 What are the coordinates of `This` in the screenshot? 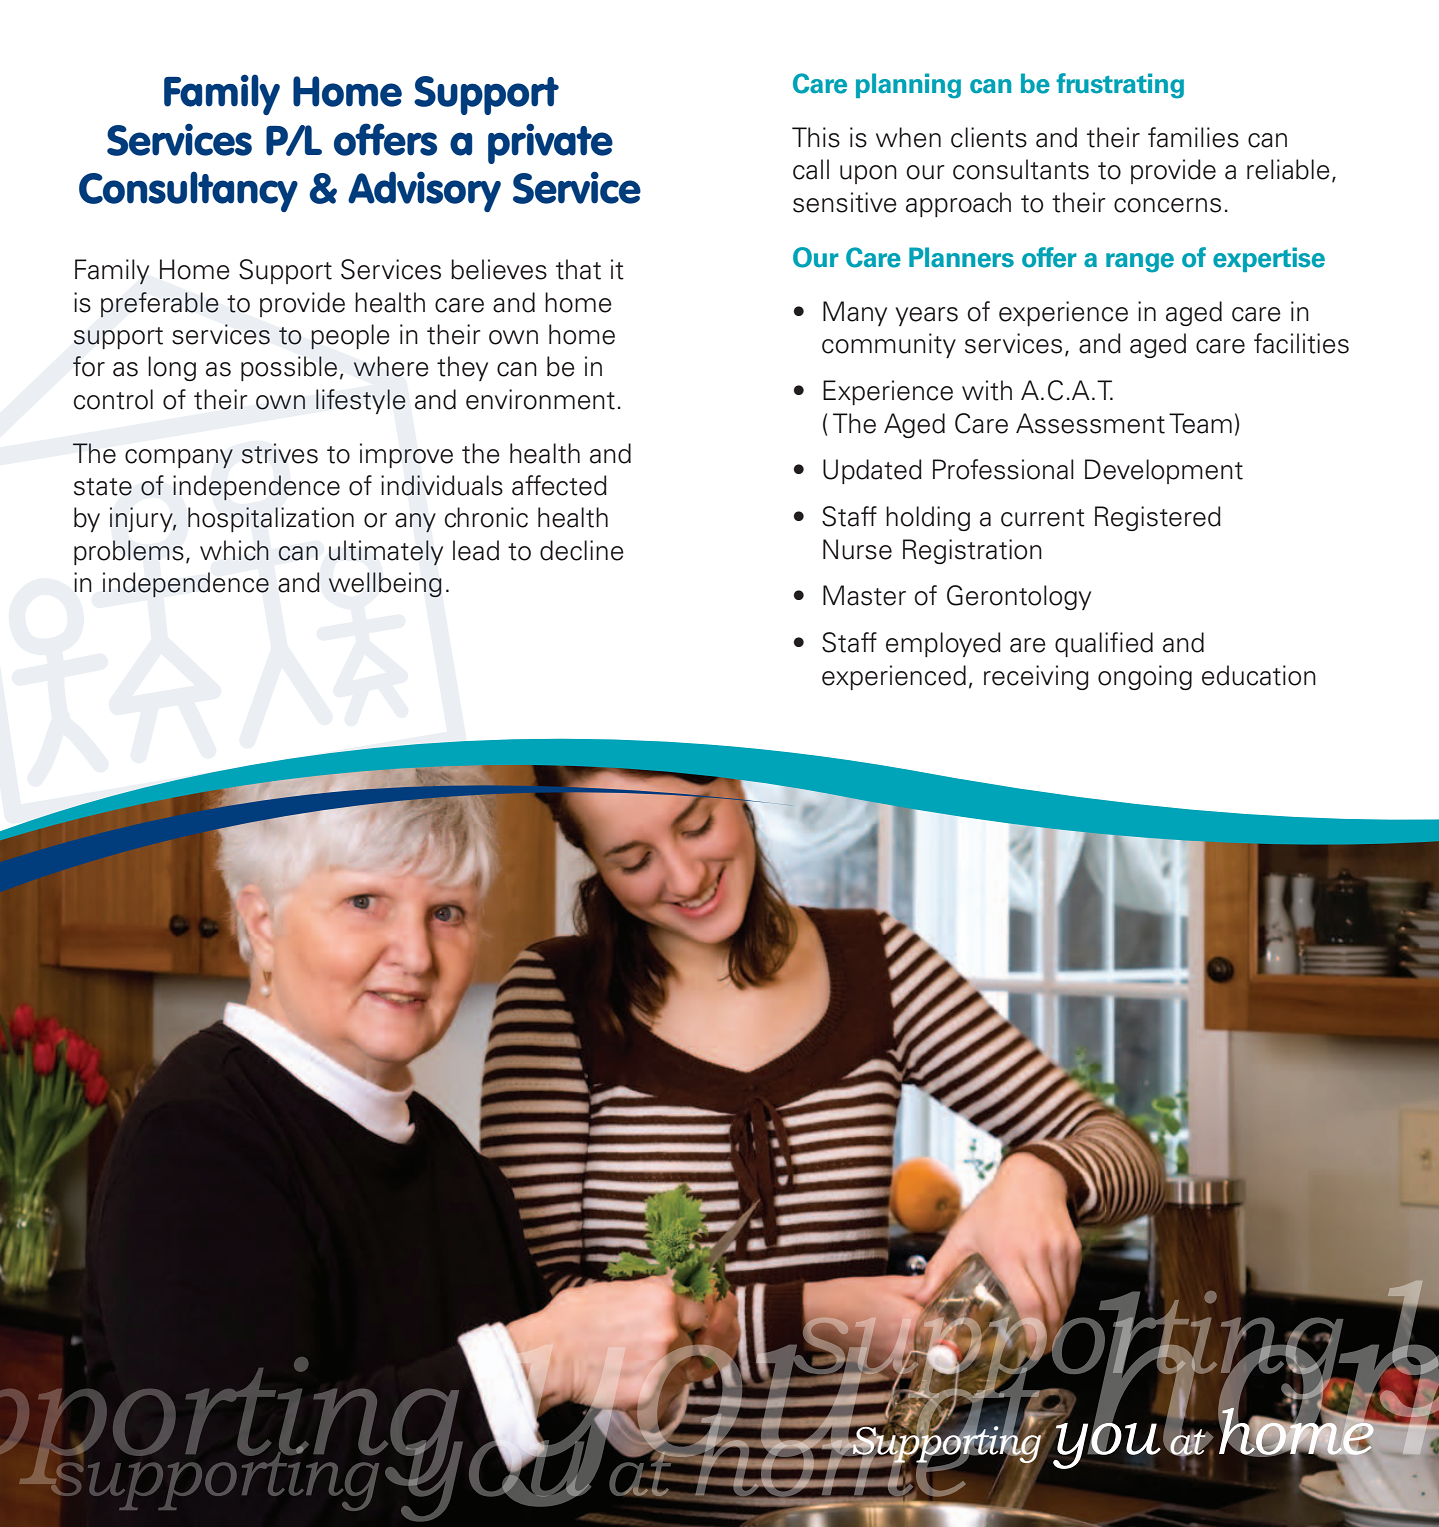 It's located at (816, 137).
